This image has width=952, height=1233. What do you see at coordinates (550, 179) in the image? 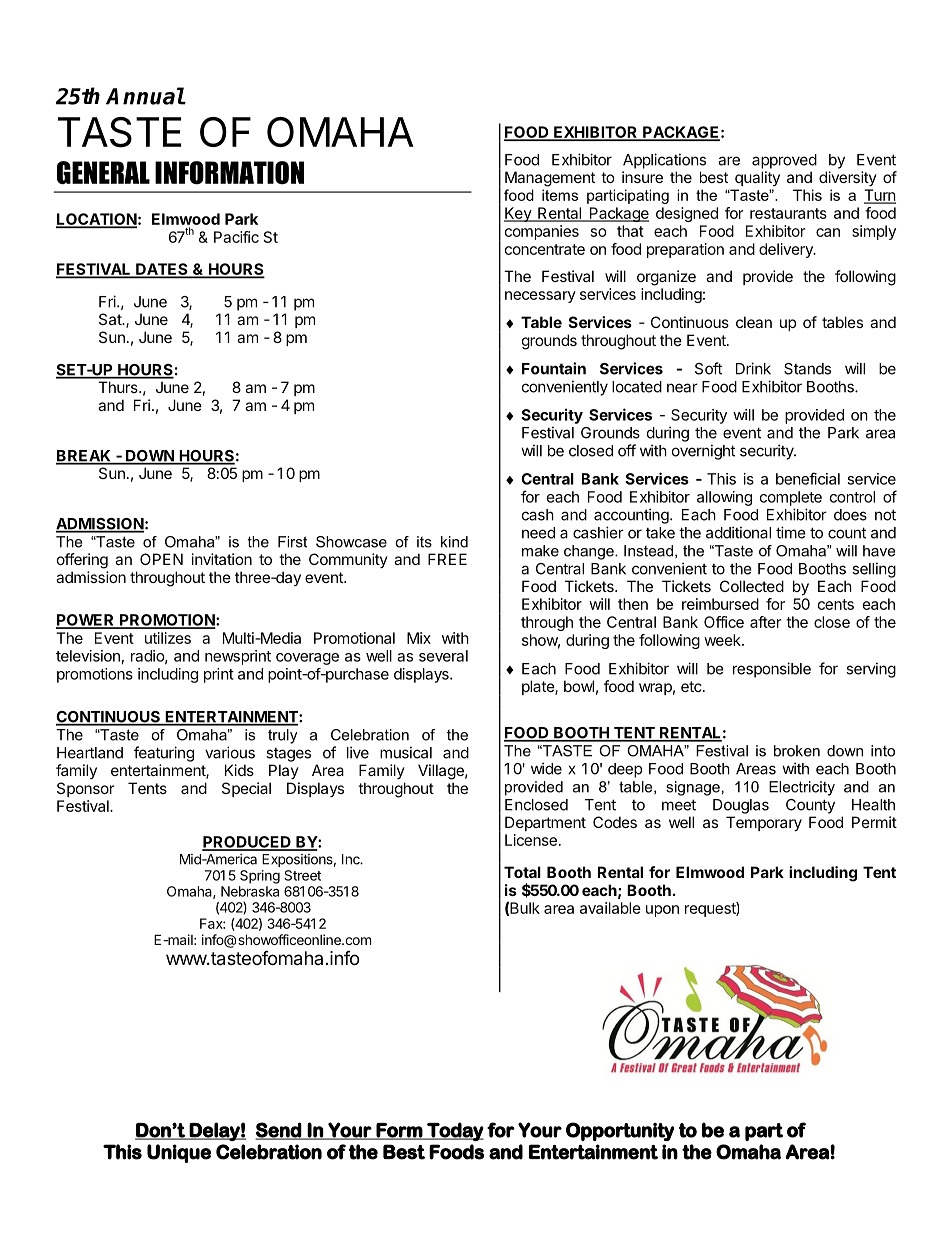
I see `Management` at bounding box center [550, 179].
